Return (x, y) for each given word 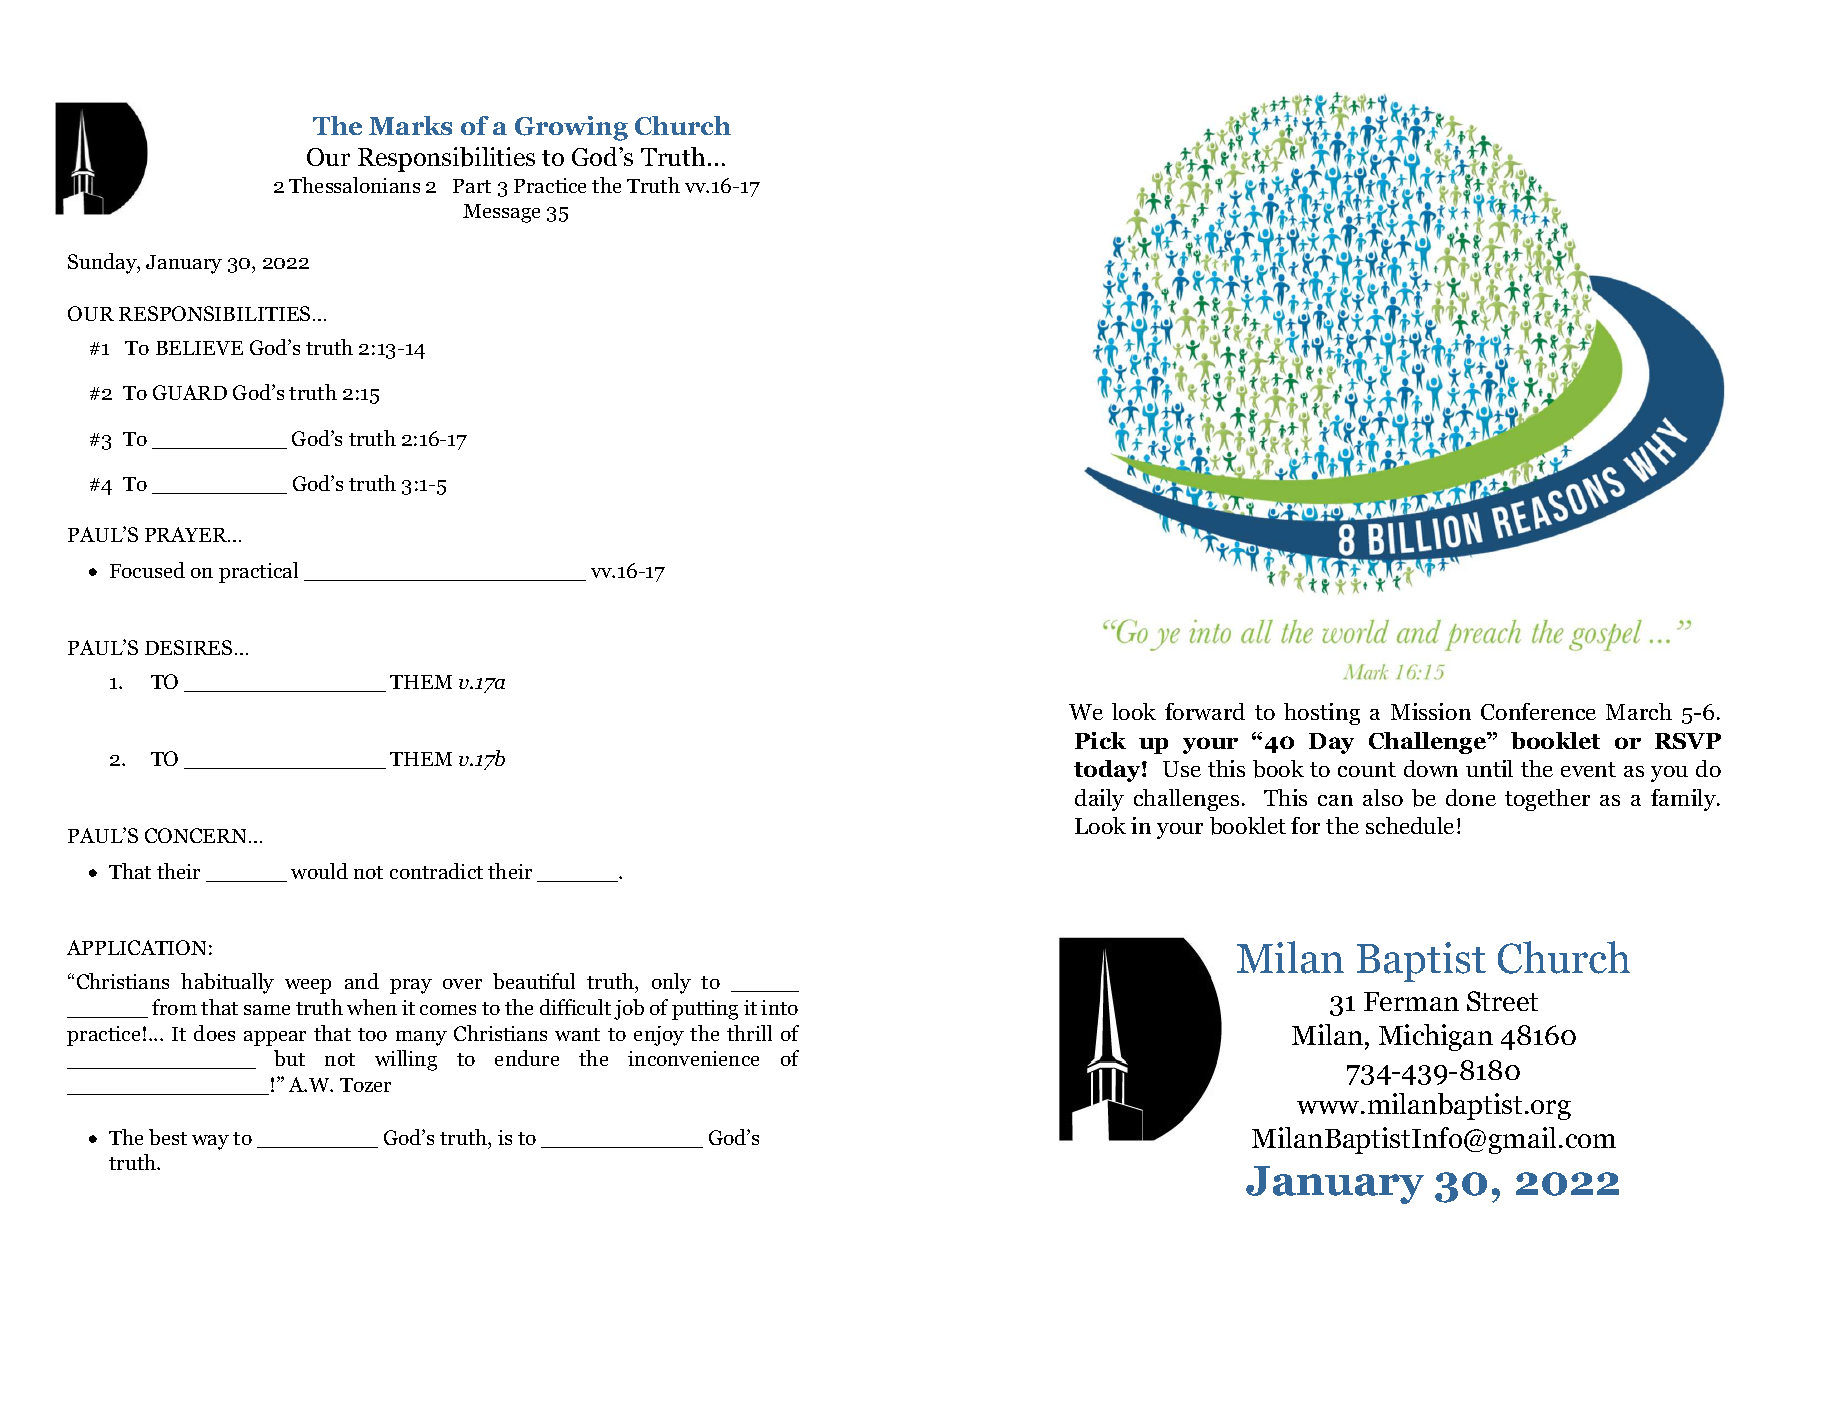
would (319, 871)
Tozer (365, 1085)
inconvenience (693, 1058)
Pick (1100, 740)
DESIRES (188, 647)
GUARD (190, 392)
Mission (1431, 711)
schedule (1410, 825)
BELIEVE (199, 348)
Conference (1538, 711)
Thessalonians (354, 185)
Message (501, 213)
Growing (571, 128)
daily (1099, 800)
